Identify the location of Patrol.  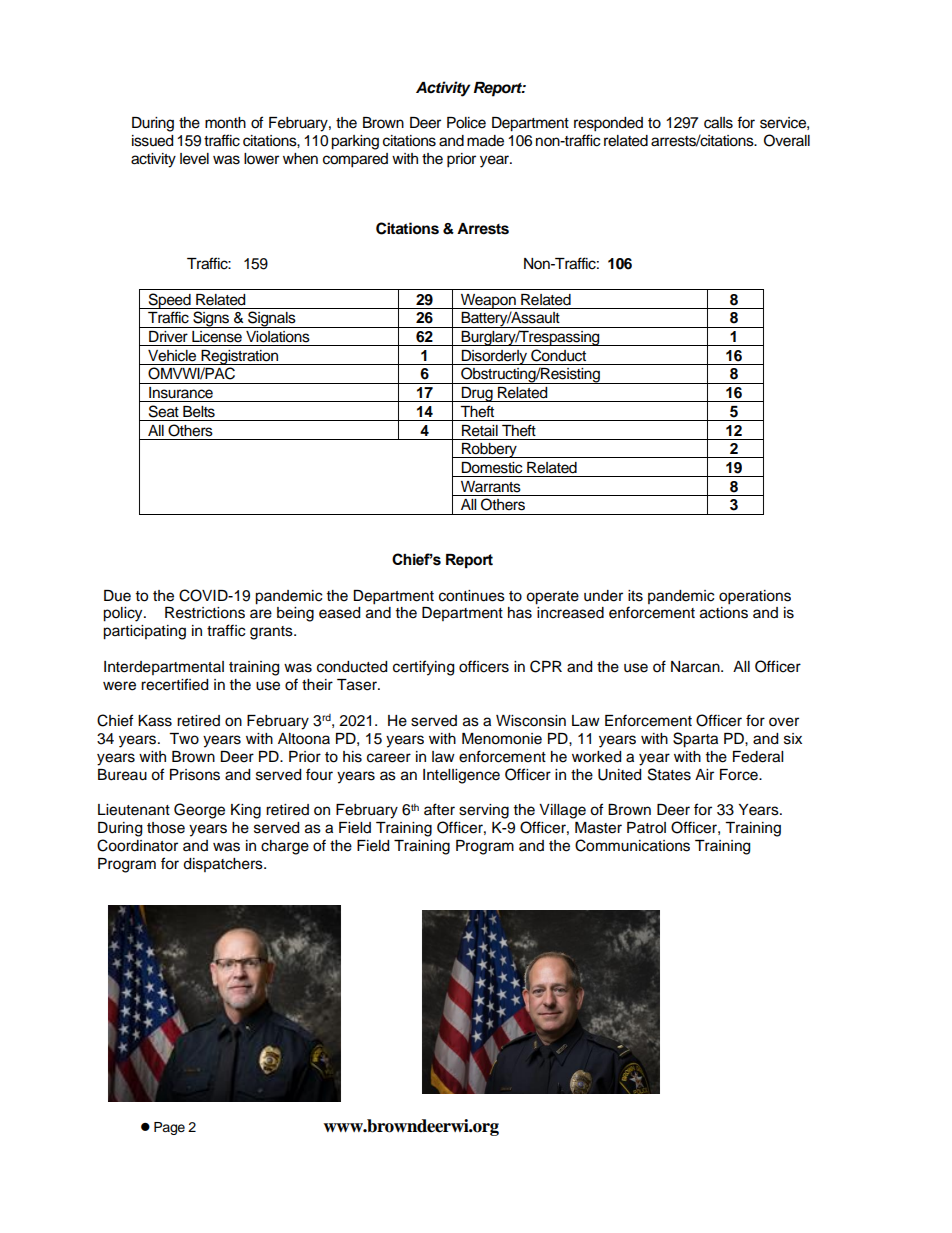
(646, 828).
